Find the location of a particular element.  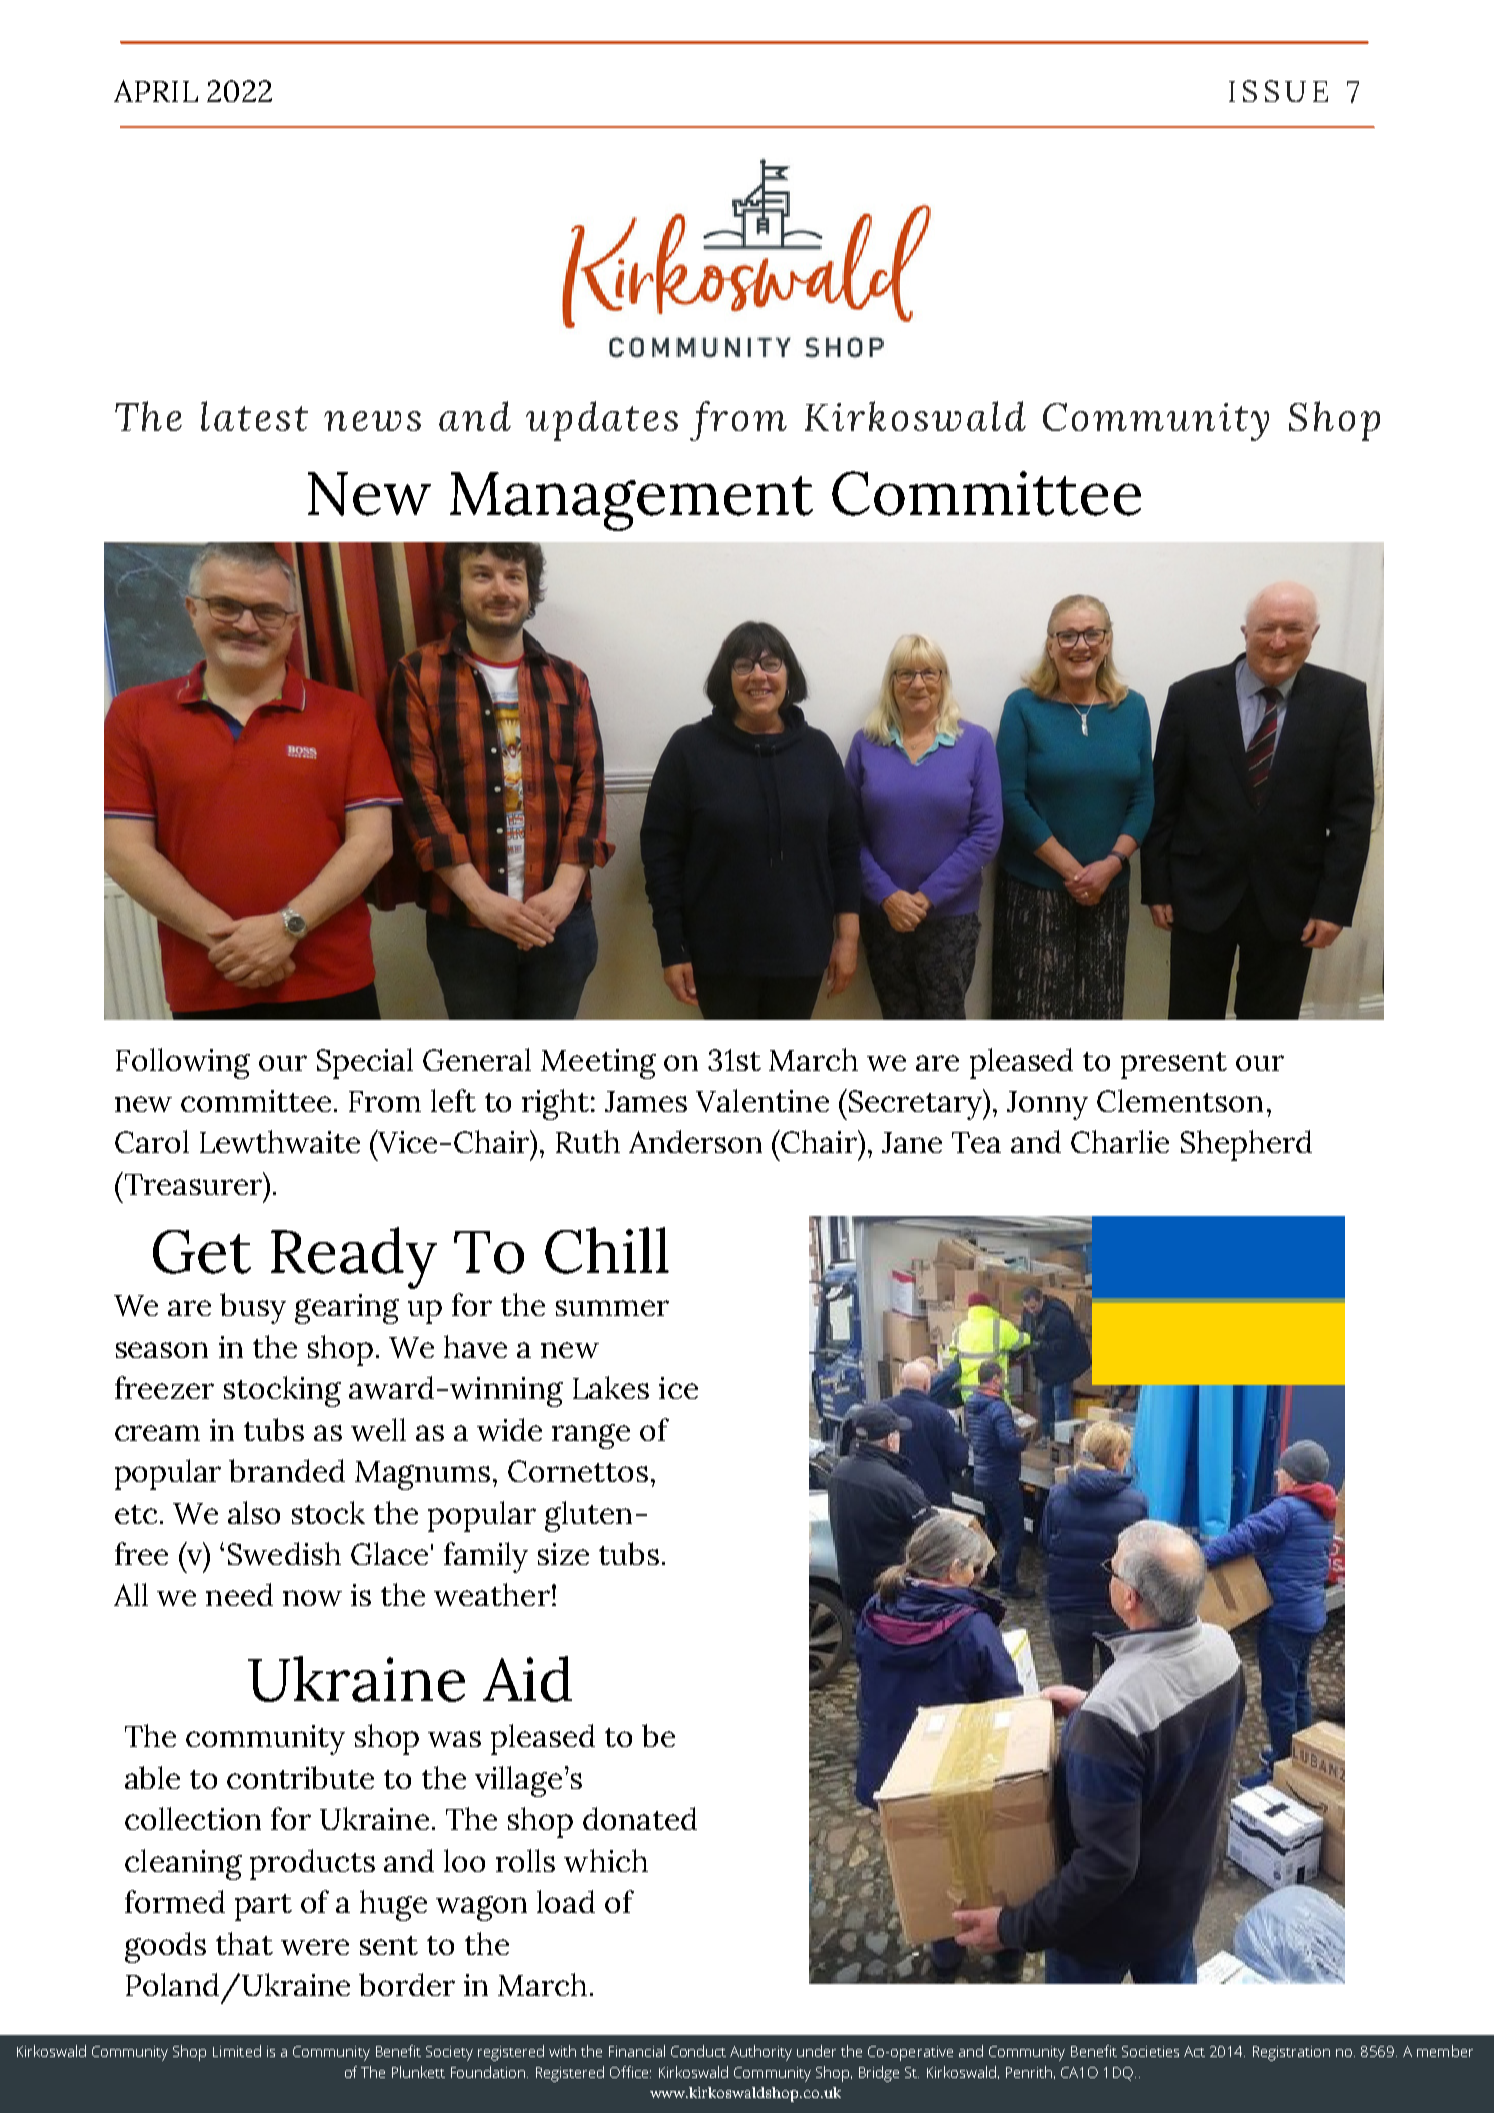

Management is located at coordinates (631, 501).
